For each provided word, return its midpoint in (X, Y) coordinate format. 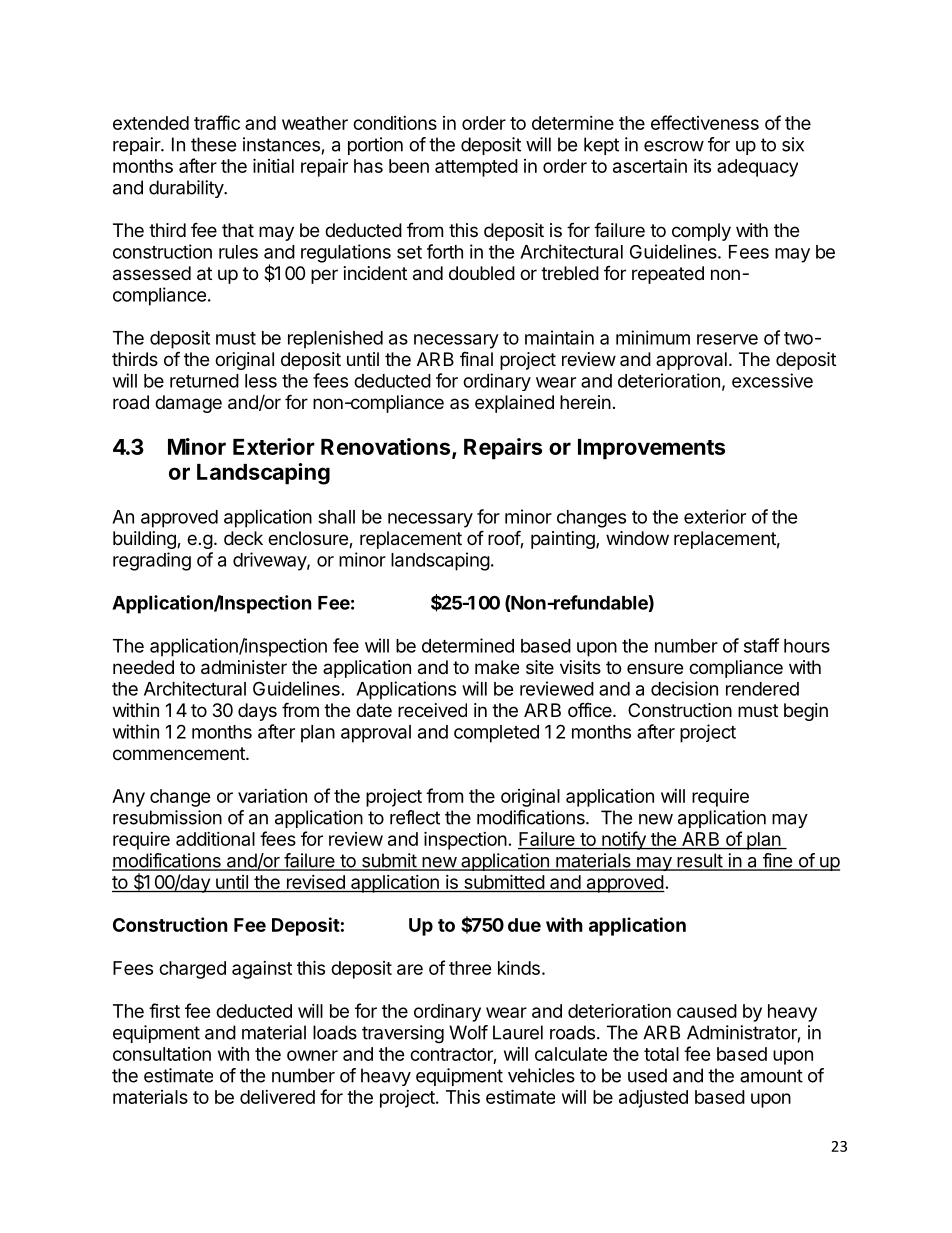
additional (215, 839)
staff (761, 645)
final (476, 359)
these (213, 144)
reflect (415, 817)
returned (204, 381)
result (699, 861)
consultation (162, 1054)
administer (244, 667)
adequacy (757, 168)
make (497, 667)
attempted (476, 168)
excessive (772, 380)
